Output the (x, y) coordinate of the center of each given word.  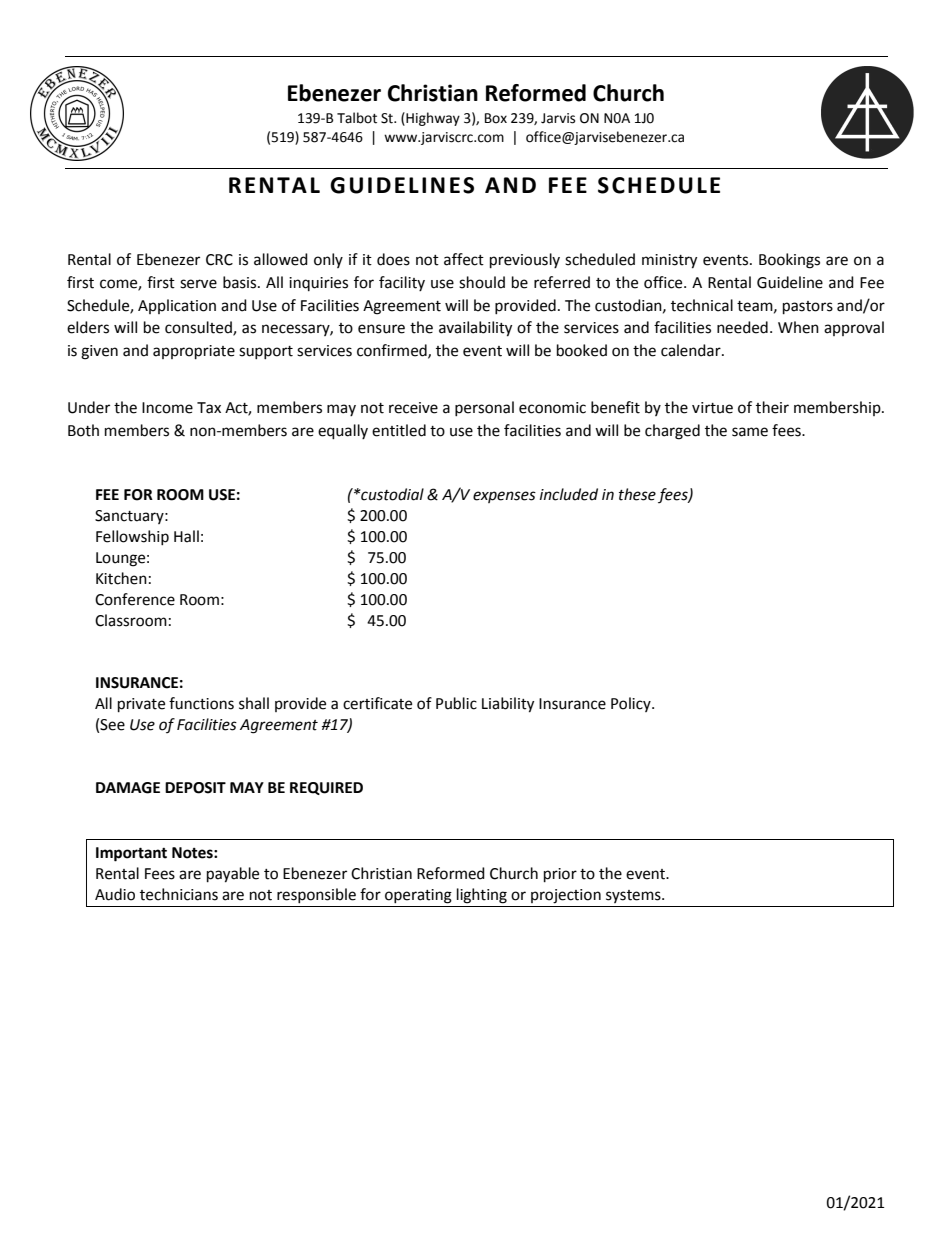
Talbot (357, 118)
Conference (135, 599)
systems (634, 896)
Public (456, 703)
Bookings (789, 261)
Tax (209, 408)
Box (496, 118)
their (772, 407)
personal (484, 408)
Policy (632, 704)
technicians (179, 894)
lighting (482, 896)
